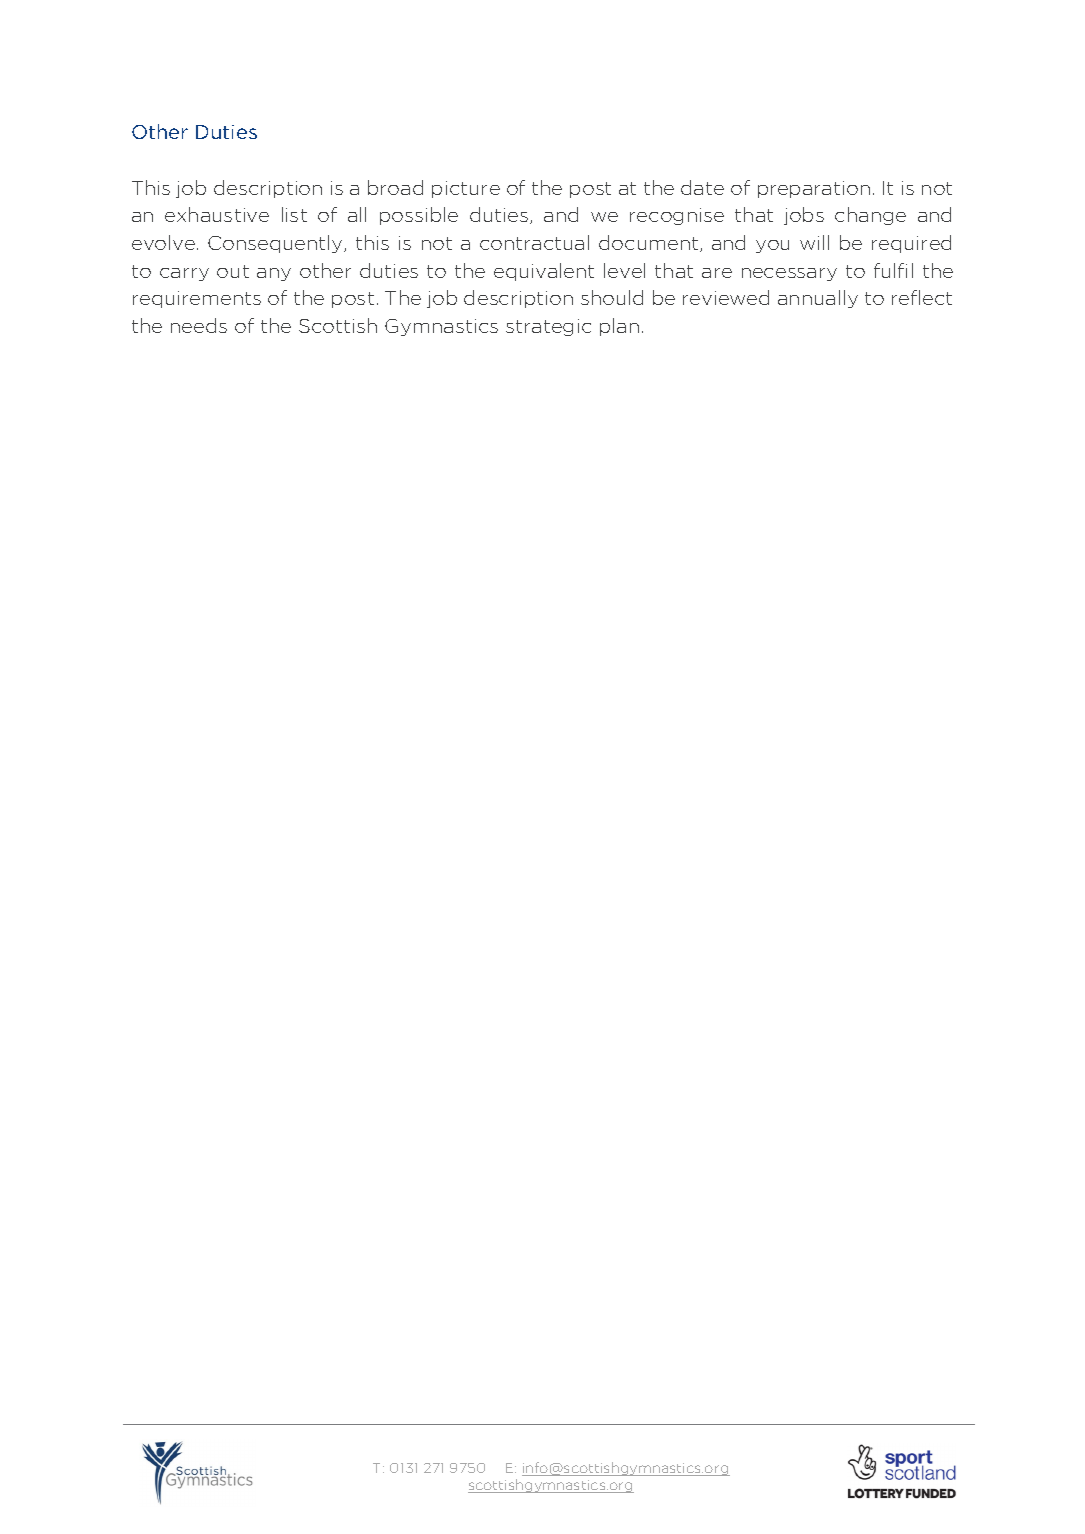 Image resolution: width=1085 pixels, height=1534 pixels. I want to click on contractual, so click(534, 242).
